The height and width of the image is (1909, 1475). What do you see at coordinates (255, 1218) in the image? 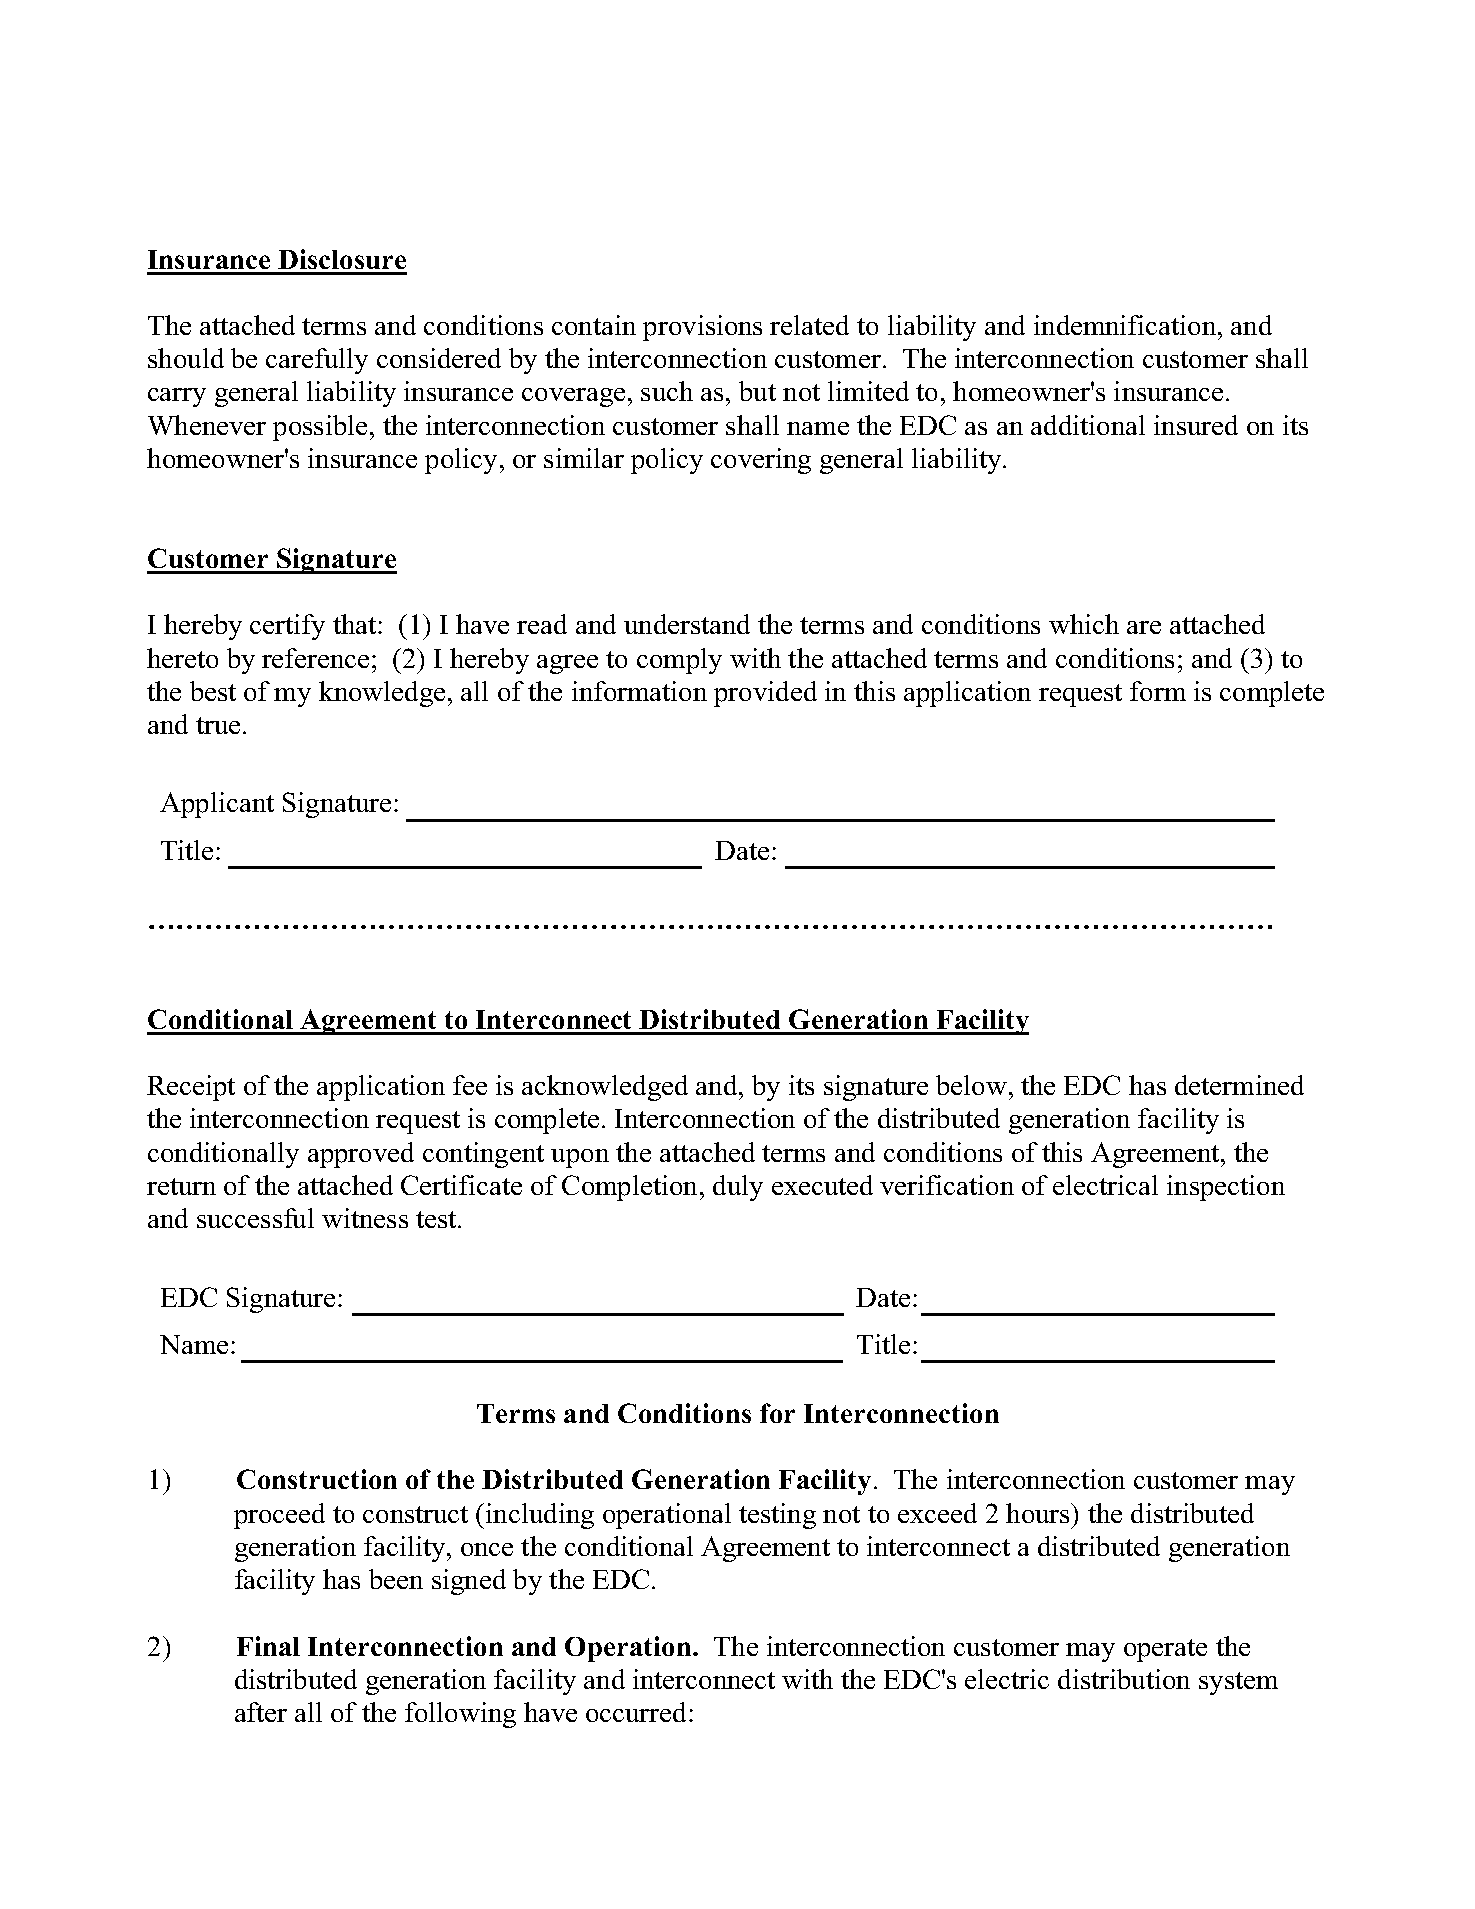
I see `successful` at bounding box center [255, 1218].
